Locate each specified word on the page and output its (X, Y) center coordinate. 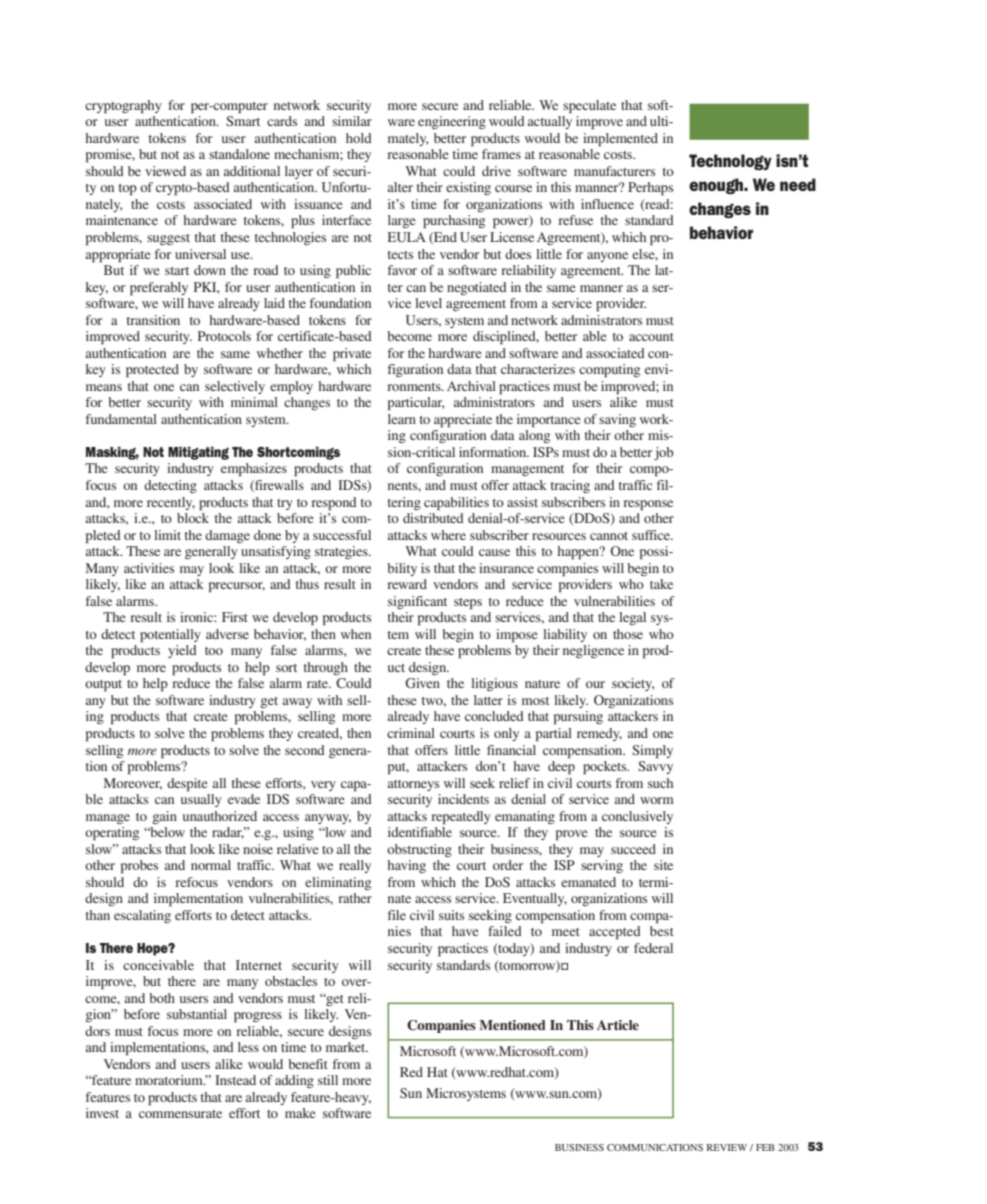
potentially (170, 636)
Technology (730, 162)
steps (468, 604)
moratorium (170, 1080)
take (661, 584)
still (328, 1080)
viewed (165, 171)
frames (501, 154)
